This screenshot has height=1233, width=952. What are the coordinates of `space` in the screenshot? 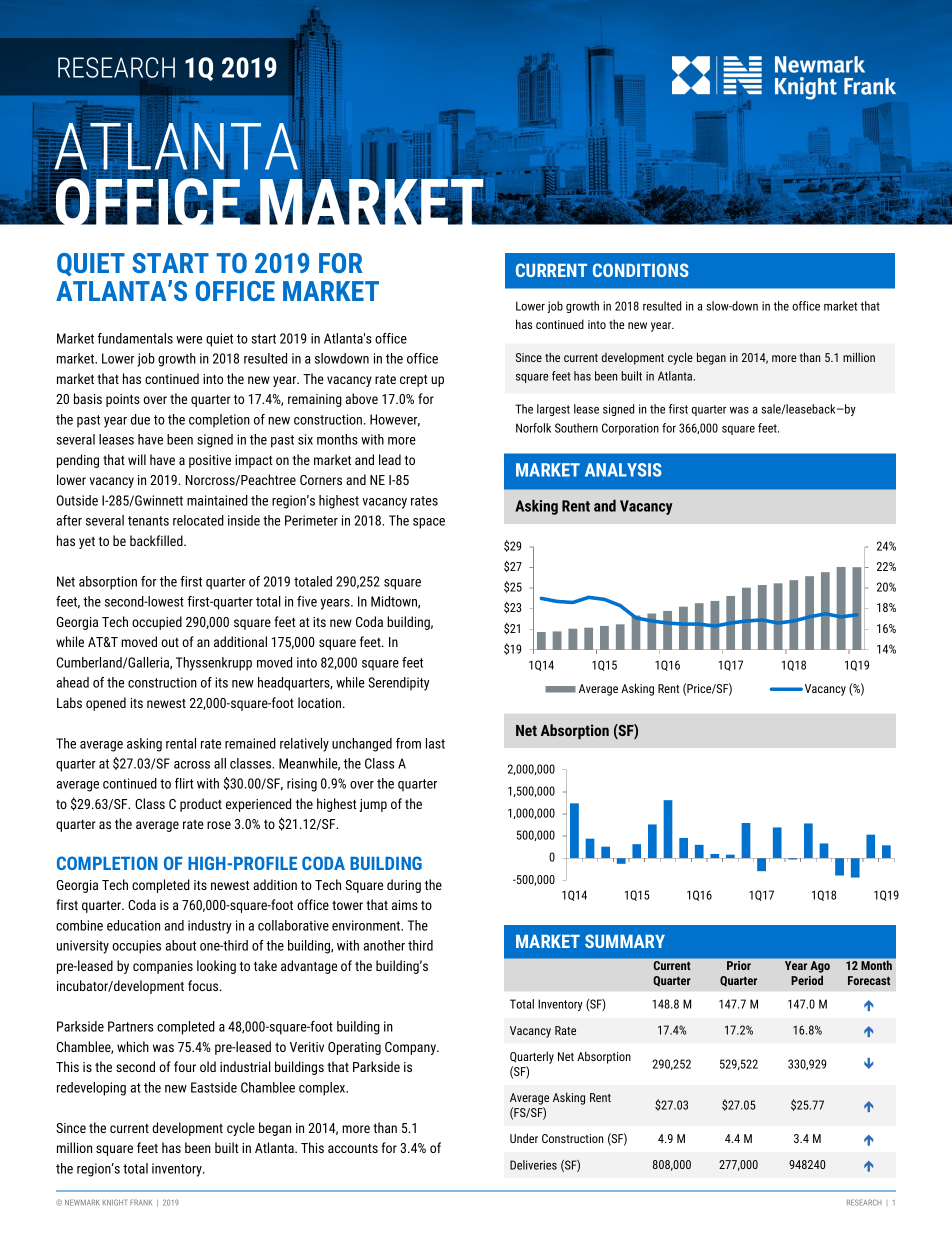 It's located at (429, 523).
